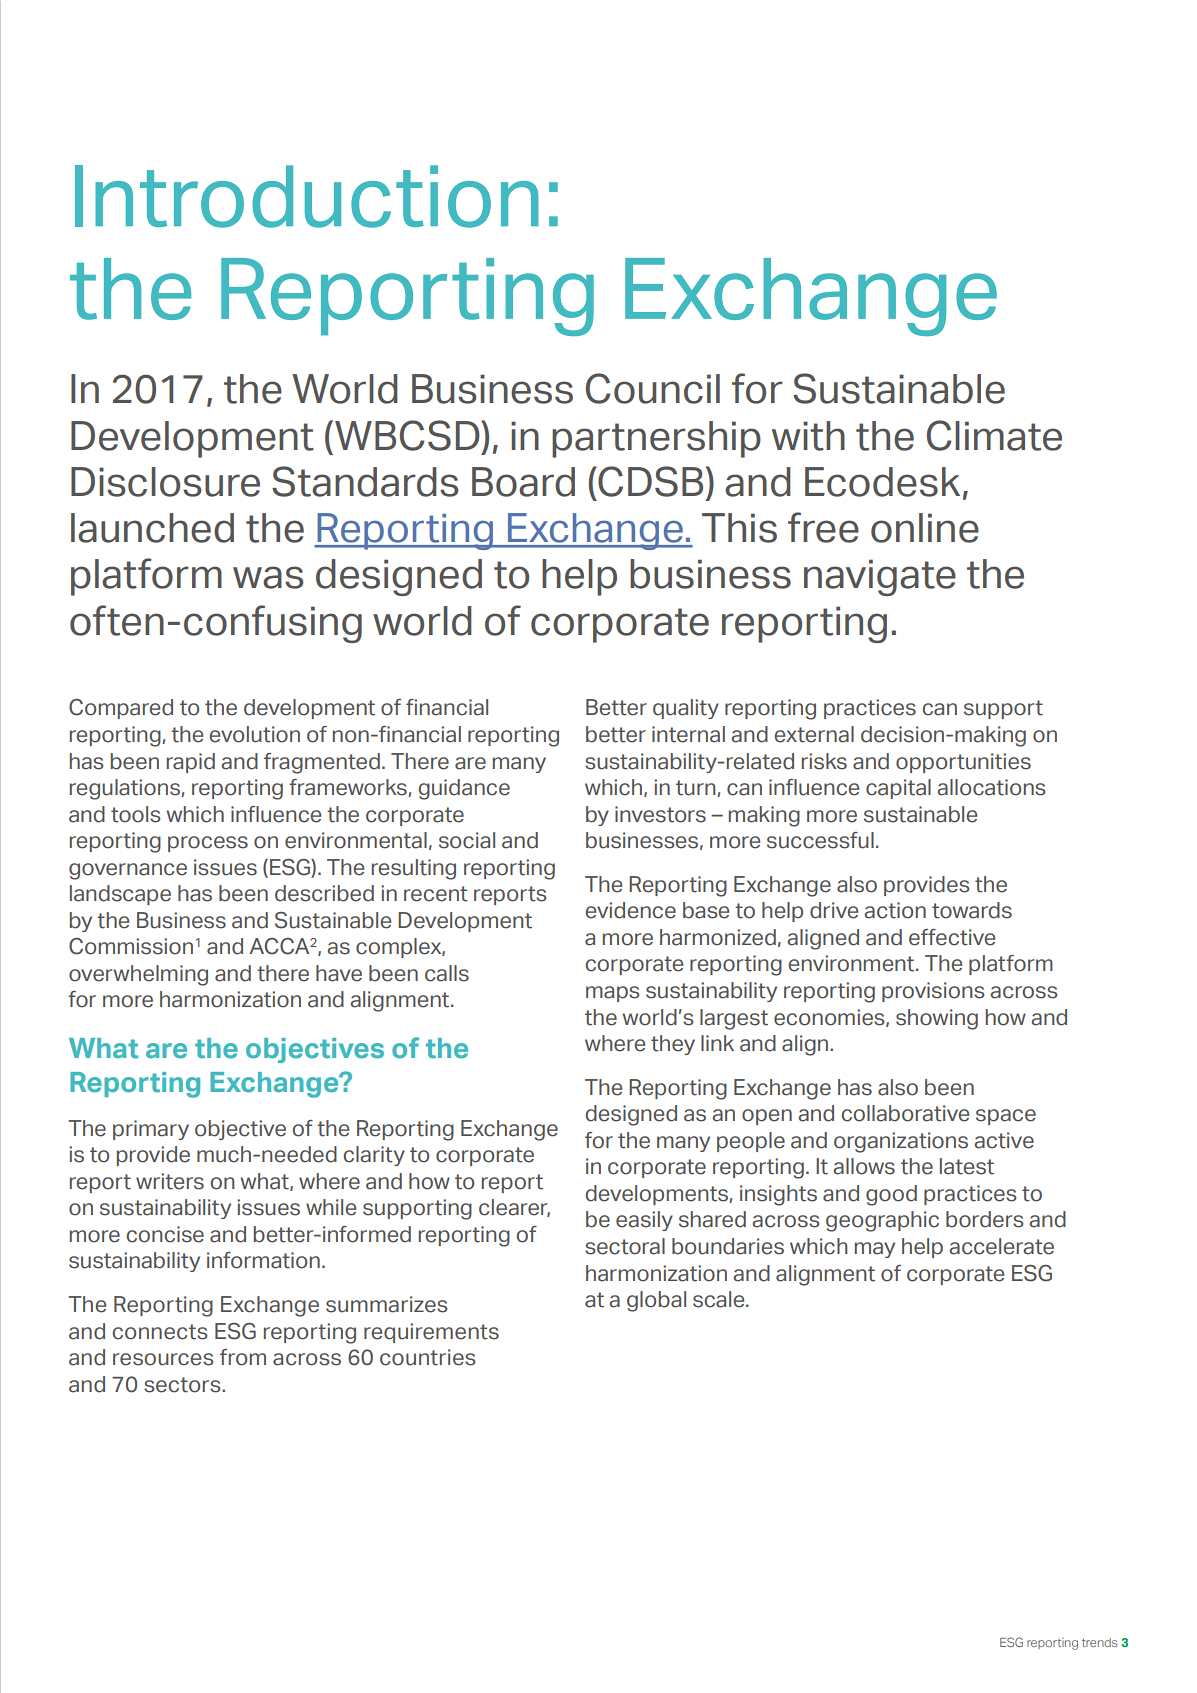  What do you see at coordinates (183, 1385) in the screenshot?
I see `sectors` at bounding box center [183, 1385].
